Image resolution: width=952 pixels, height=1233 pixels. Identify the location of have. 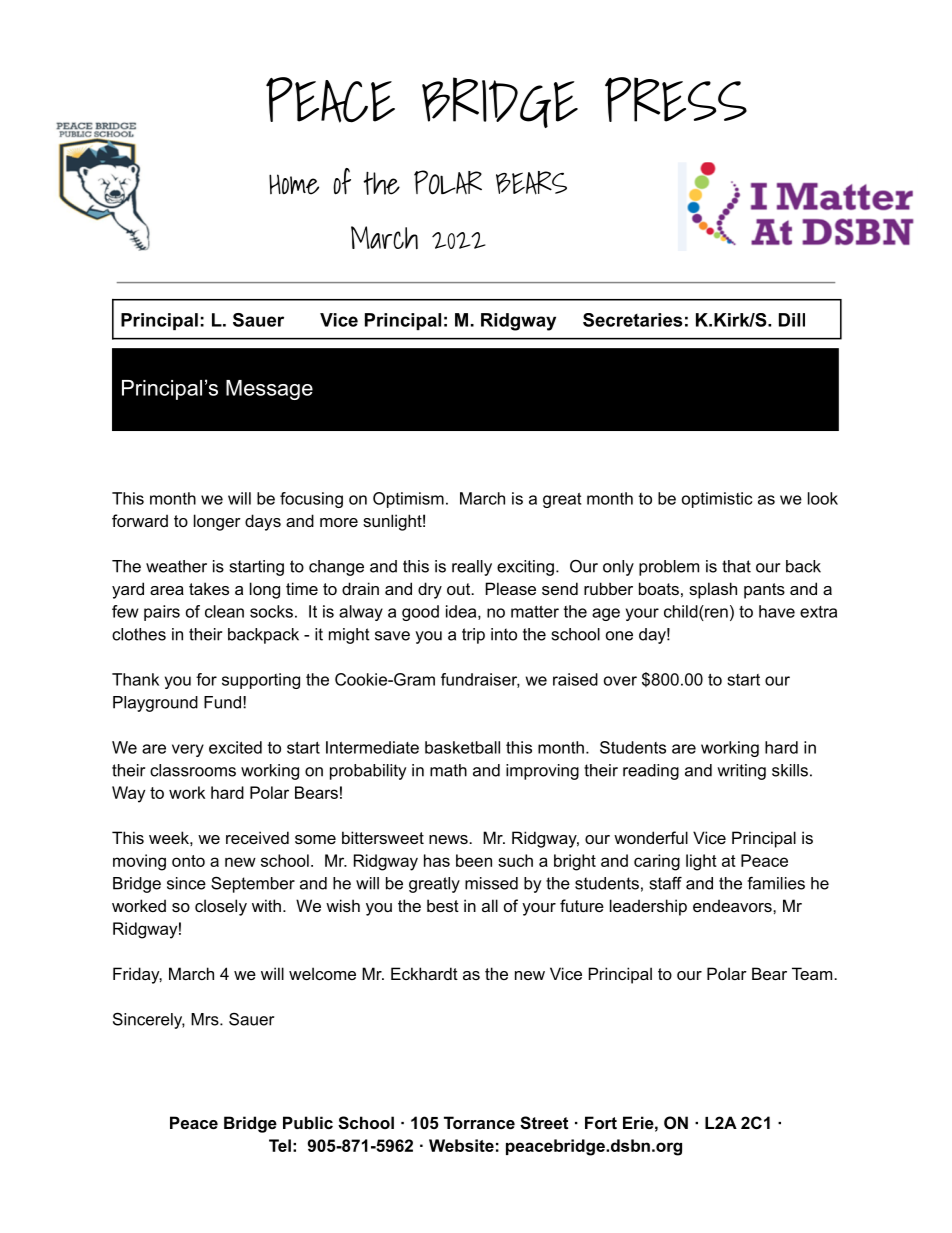
(777, 611).
